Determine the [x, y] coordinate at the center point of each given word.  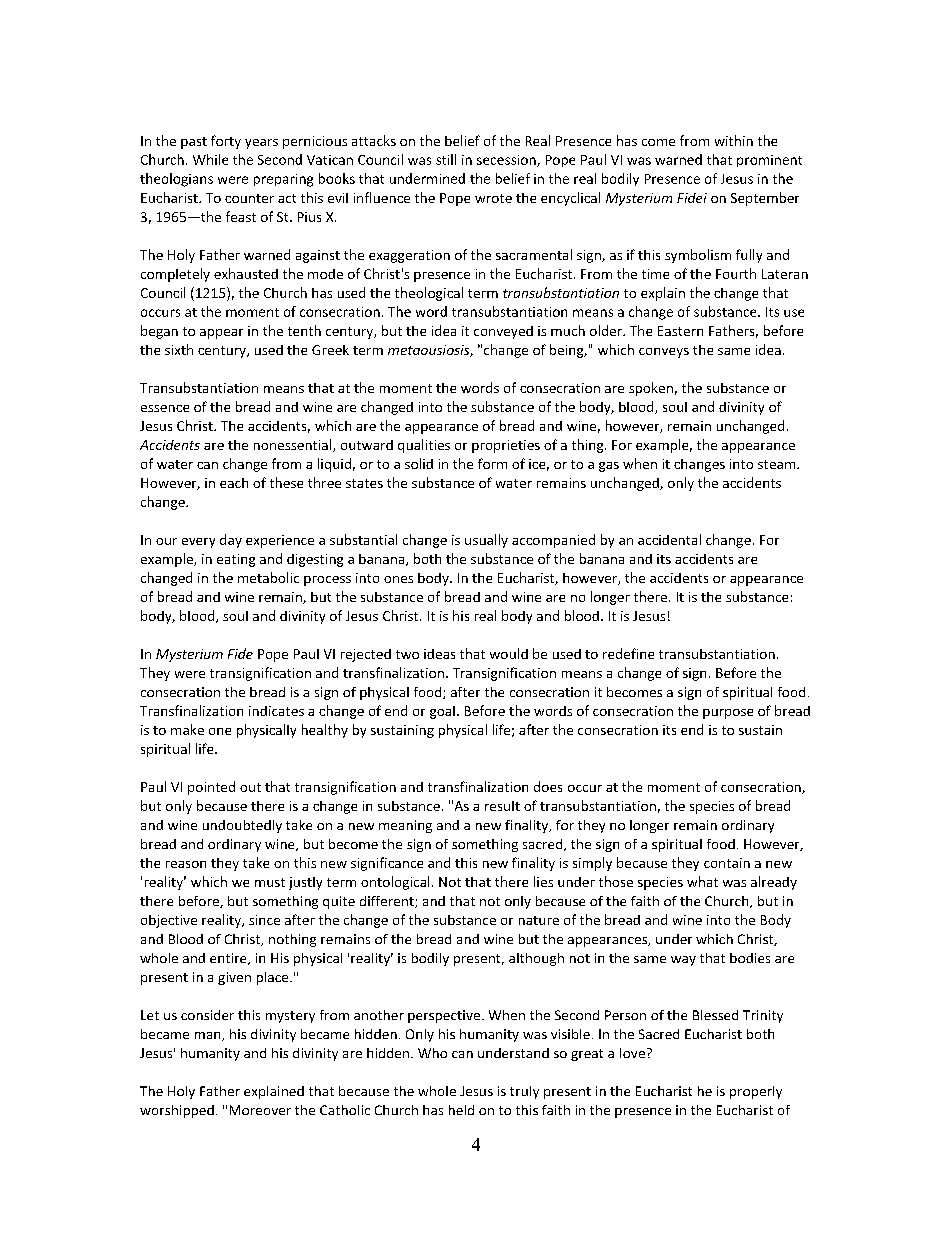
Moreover [260, 1110]
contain [727, 863]
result [502, 806]
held [461, 1110]
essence [165, 408]
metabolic [268, 577]
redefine [628, 653]
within [734, 140]
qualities [424, 446]
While [210, 159]
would [509, 653]
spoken [651, 389]
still [446, 159]
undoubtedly [242, 826]
